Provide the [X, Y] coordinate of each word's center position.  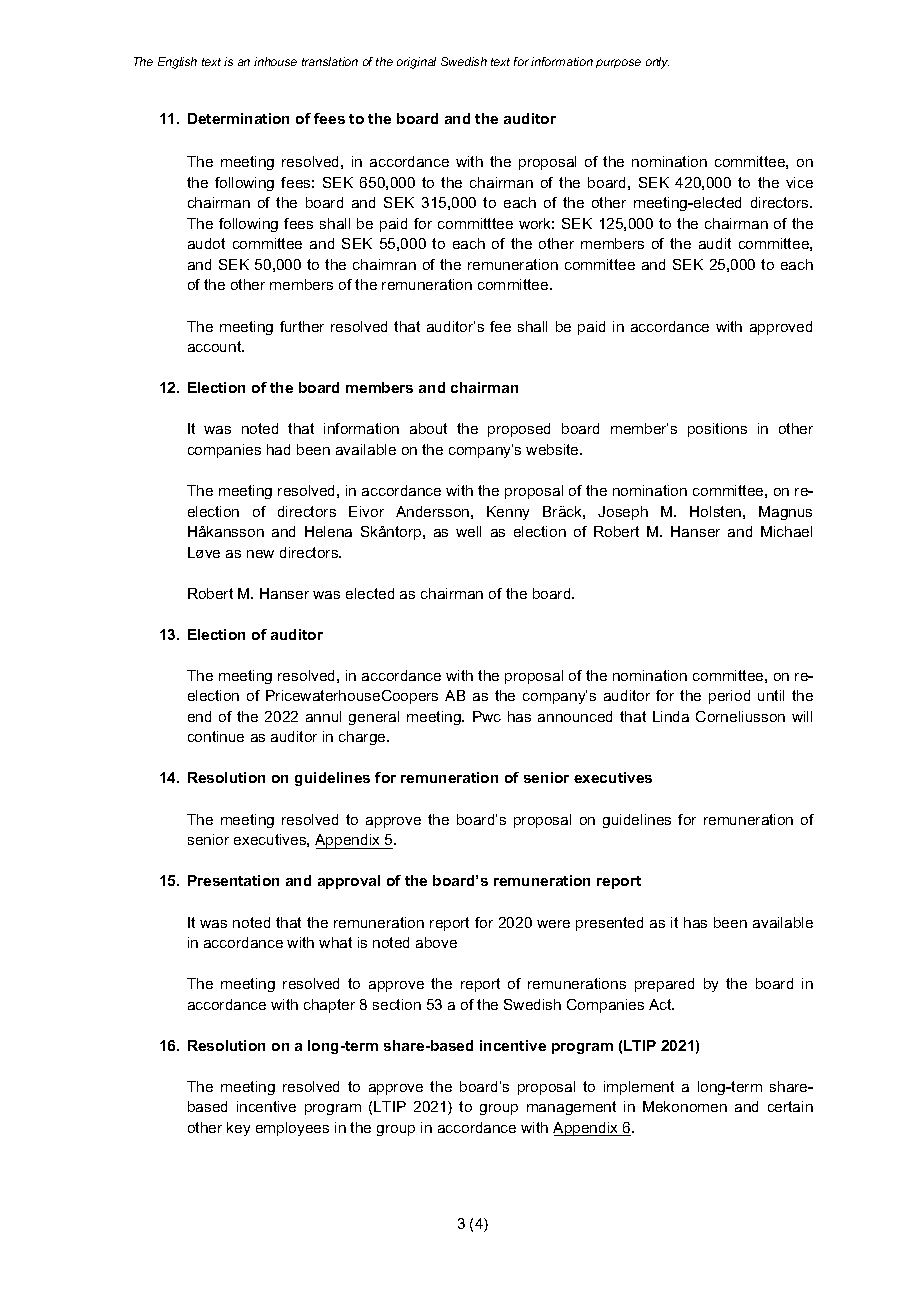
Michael [786, 531]
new [260, 554]
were [553, 924]
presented [609, 924]
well [468, 531]
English [177, 63]
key [238, 1129]
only [657, 63]
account [216, 346]
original [416, 63]
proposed [519, 430]
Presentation [233, 880]
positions [717, 430]
